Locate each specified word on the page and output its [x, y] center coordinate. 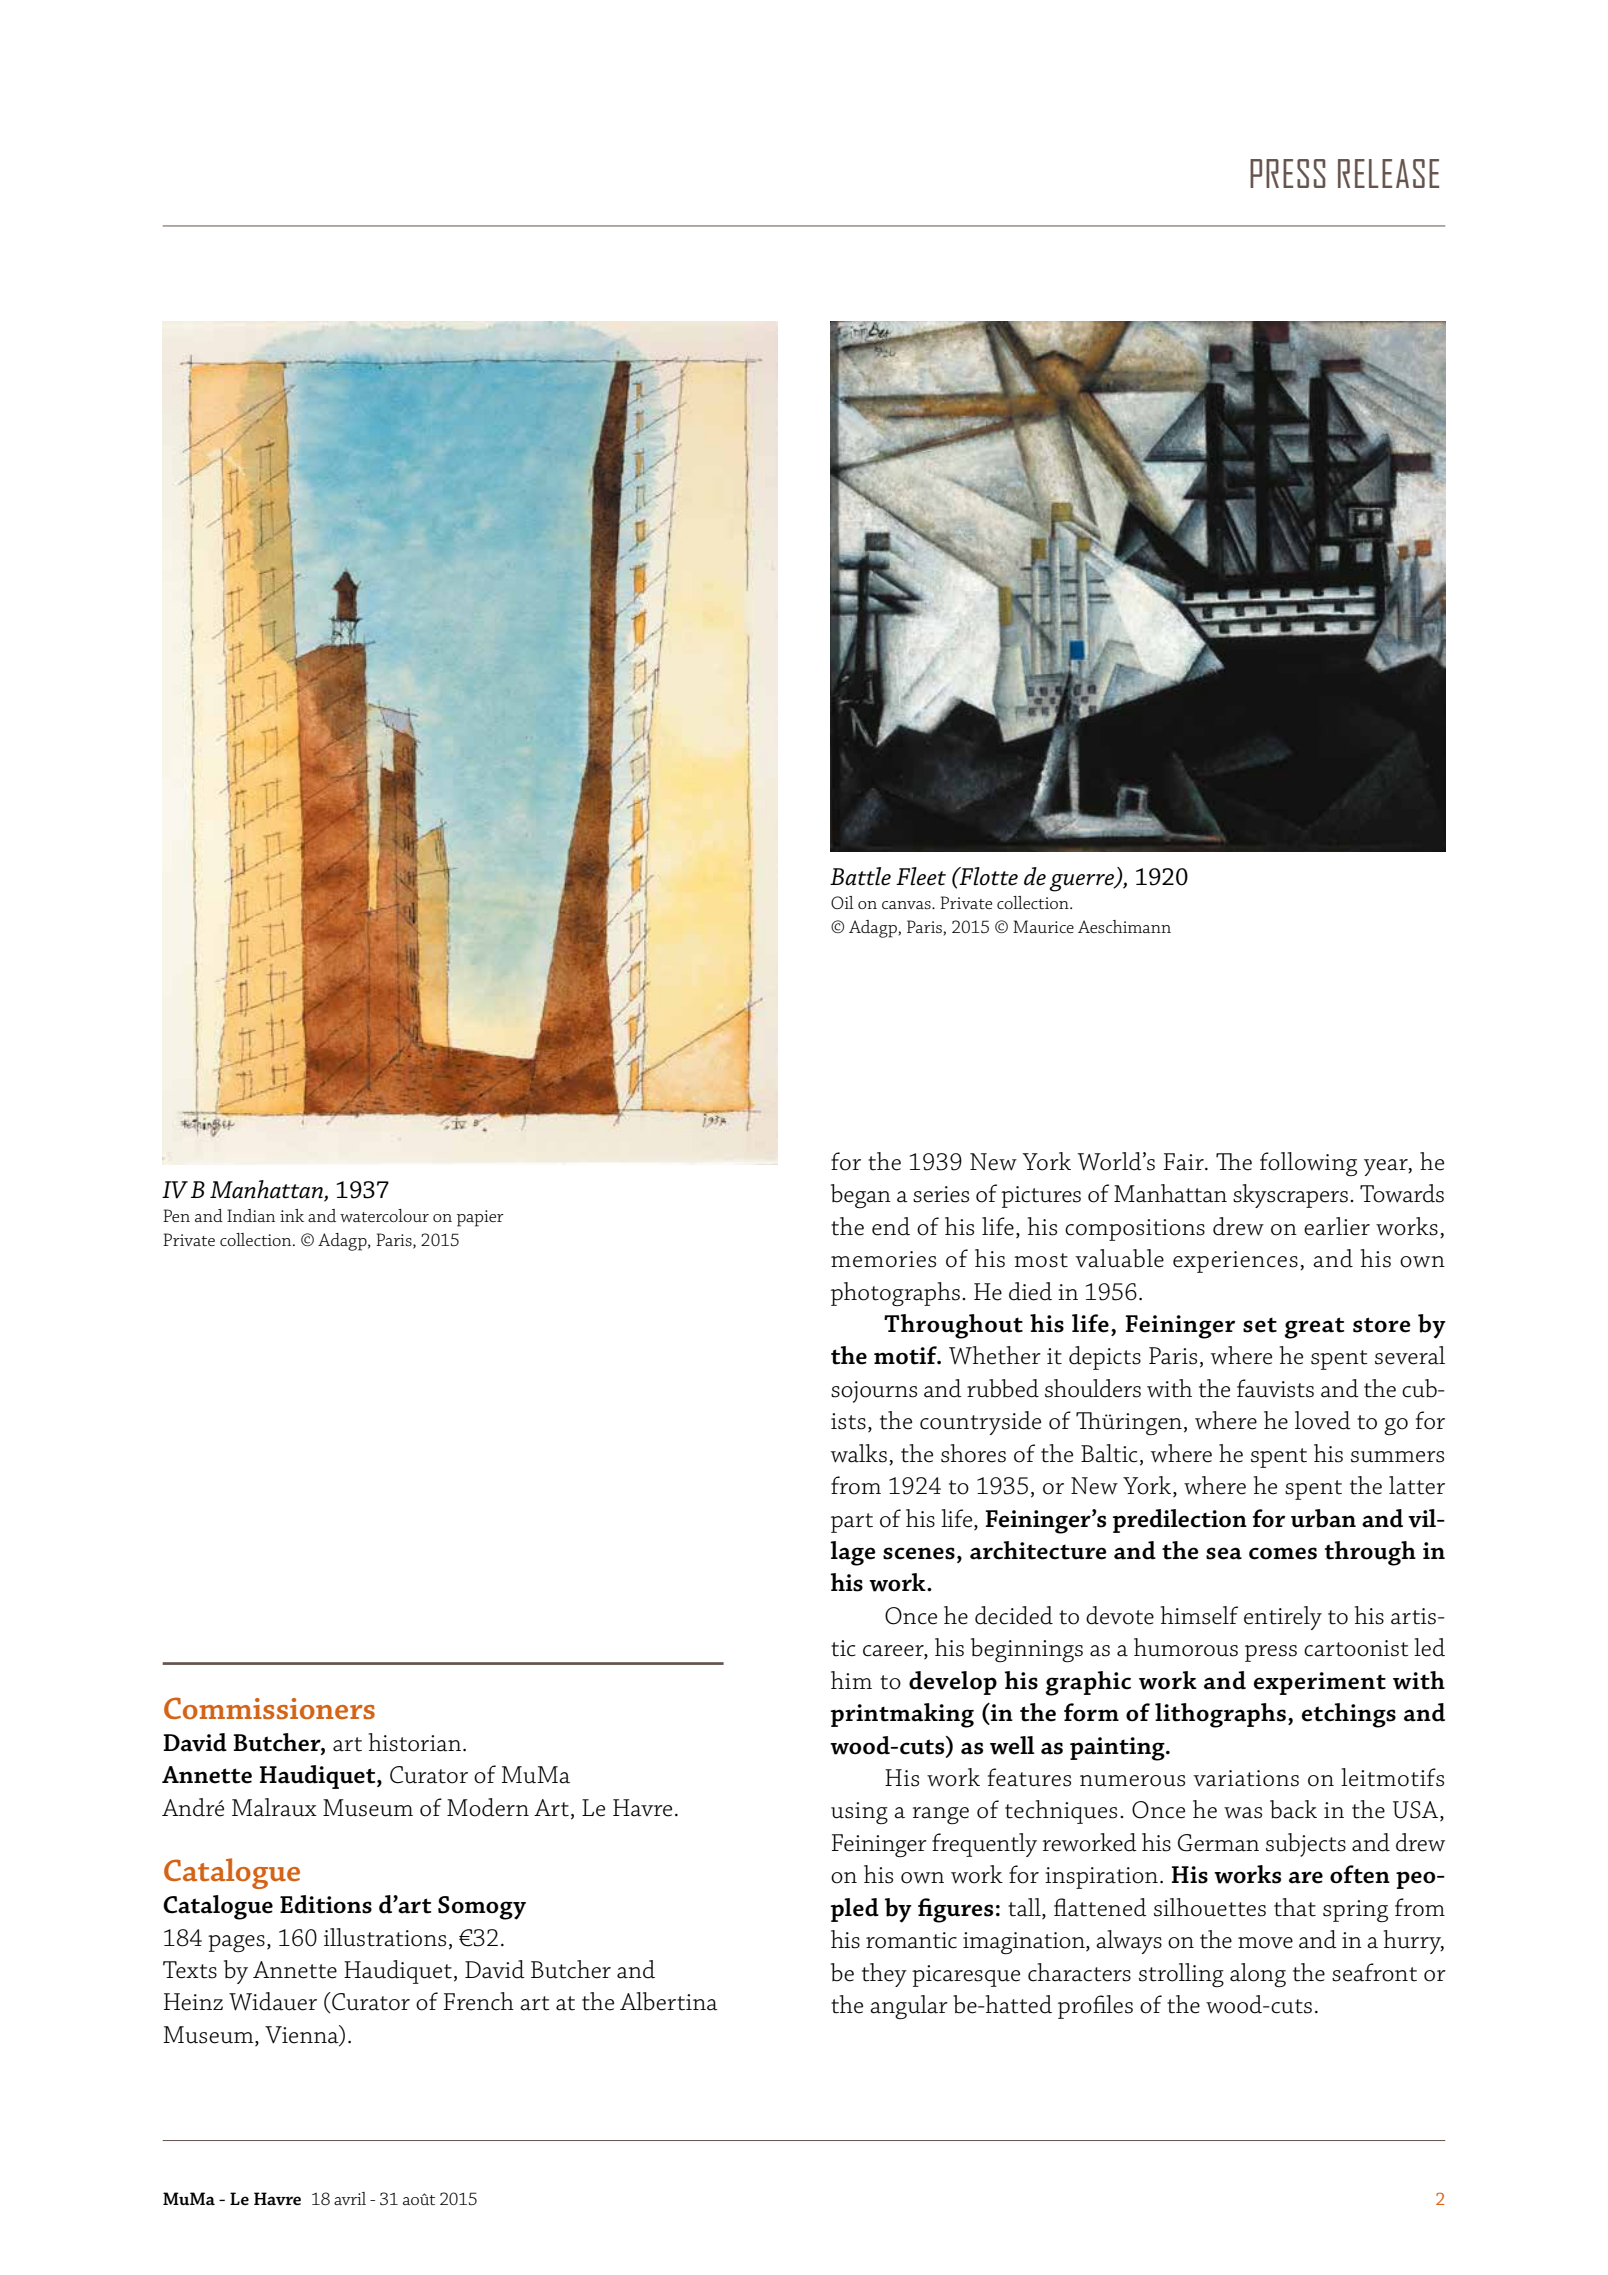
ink [292, 1215]
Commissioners [269, 1708]
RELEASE [1388, 173]
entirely [1283, 1618]
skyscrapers [1290, 1196]
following [1308, 1164]
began [861, 1196]
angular [909, 2007]
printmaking [902, 1715]
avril [350, 2198]
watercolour [384, 1215]
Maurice [1043, 926]
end [891, 1226]
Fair [1185, 1162]
